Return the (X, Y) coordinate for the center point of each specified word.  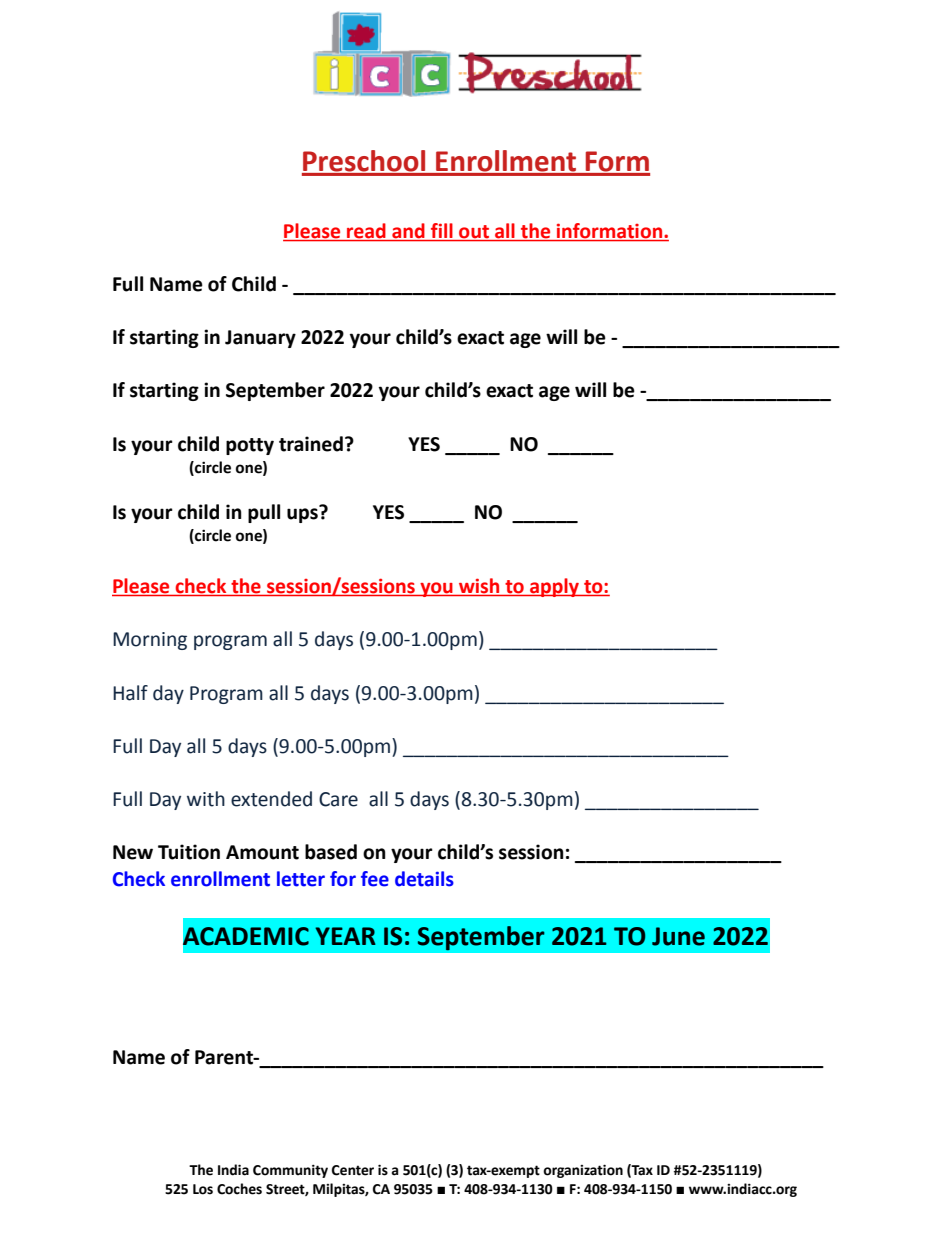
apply (555, 587)
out (474, 233)
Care (338, 799)
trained (311, 444)
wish (479, 587)
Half (130, 693)
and (408, 232)
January (260, 339)
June (678, 936)
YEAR (345, 936)
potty (250, 446)
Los (203, 1189)
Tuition (189, 852)
